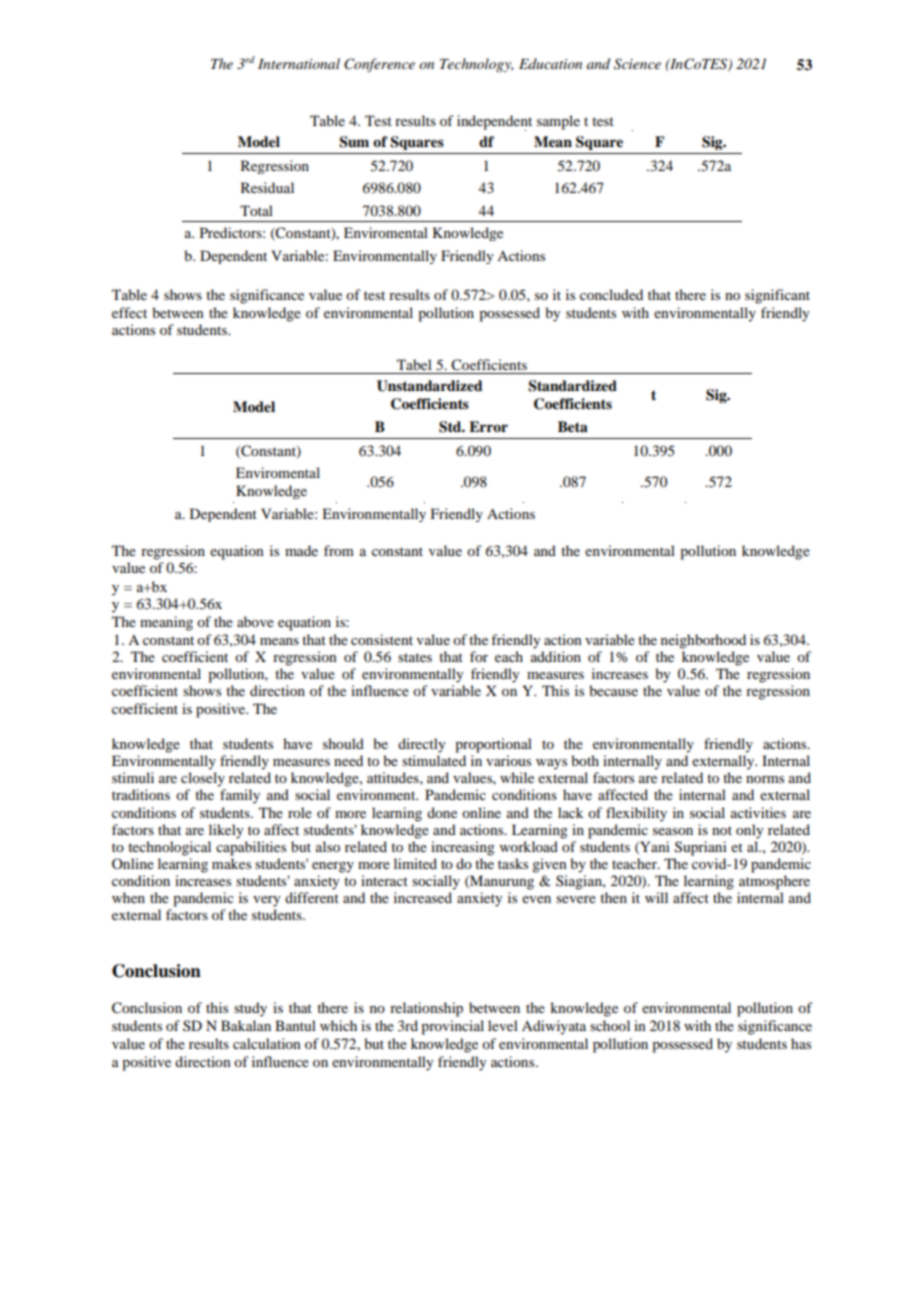 This screenshot has width=924, height=1308. Describe the element at coordinates (203, 779) in the screenshot. I see `closely` at that location.
